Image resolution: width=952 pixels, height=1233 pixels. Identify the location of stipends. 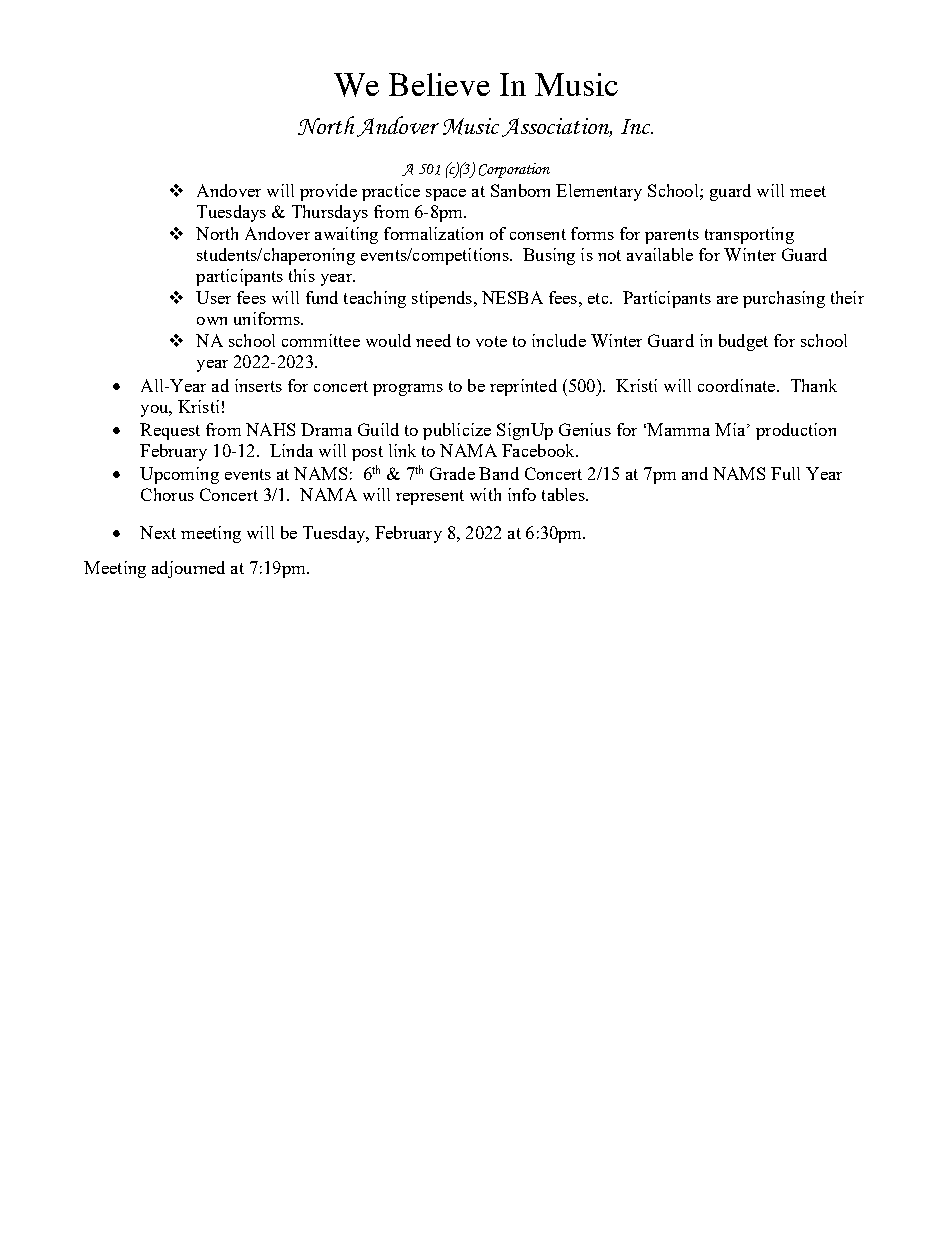
(442, 299).
